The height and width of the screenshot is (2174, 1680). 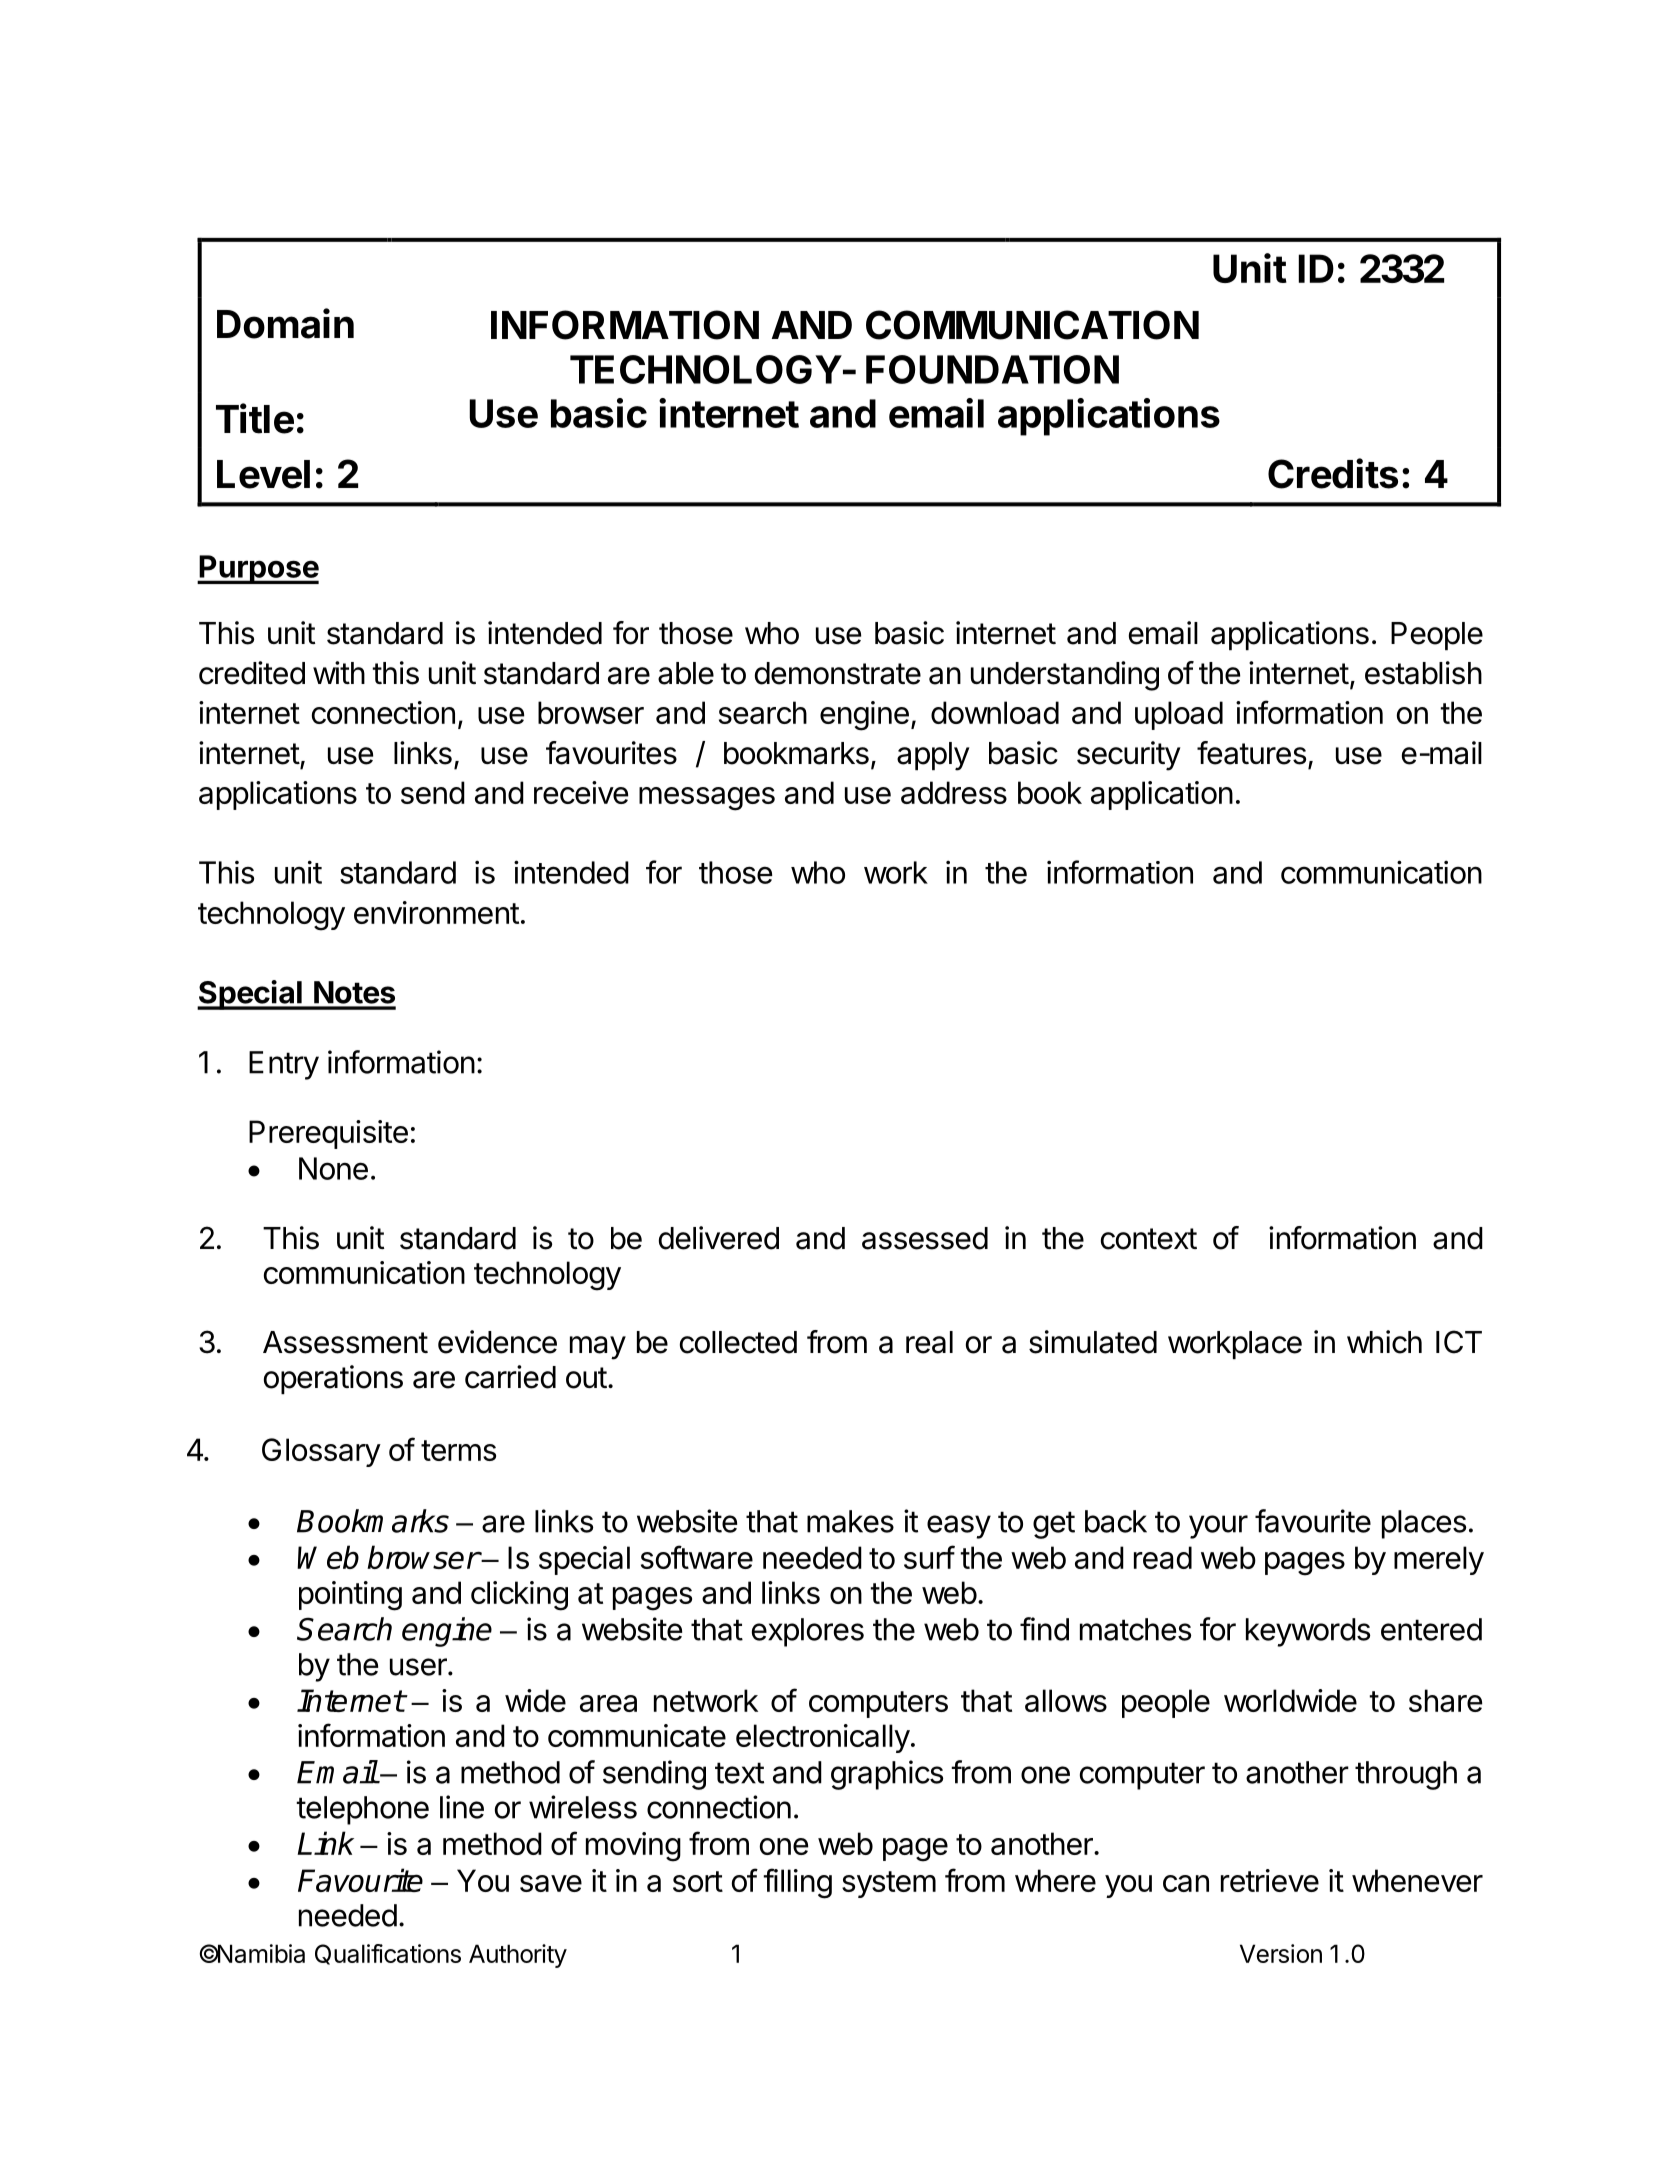 I want to click on system, so click(x=889, y=1884).
